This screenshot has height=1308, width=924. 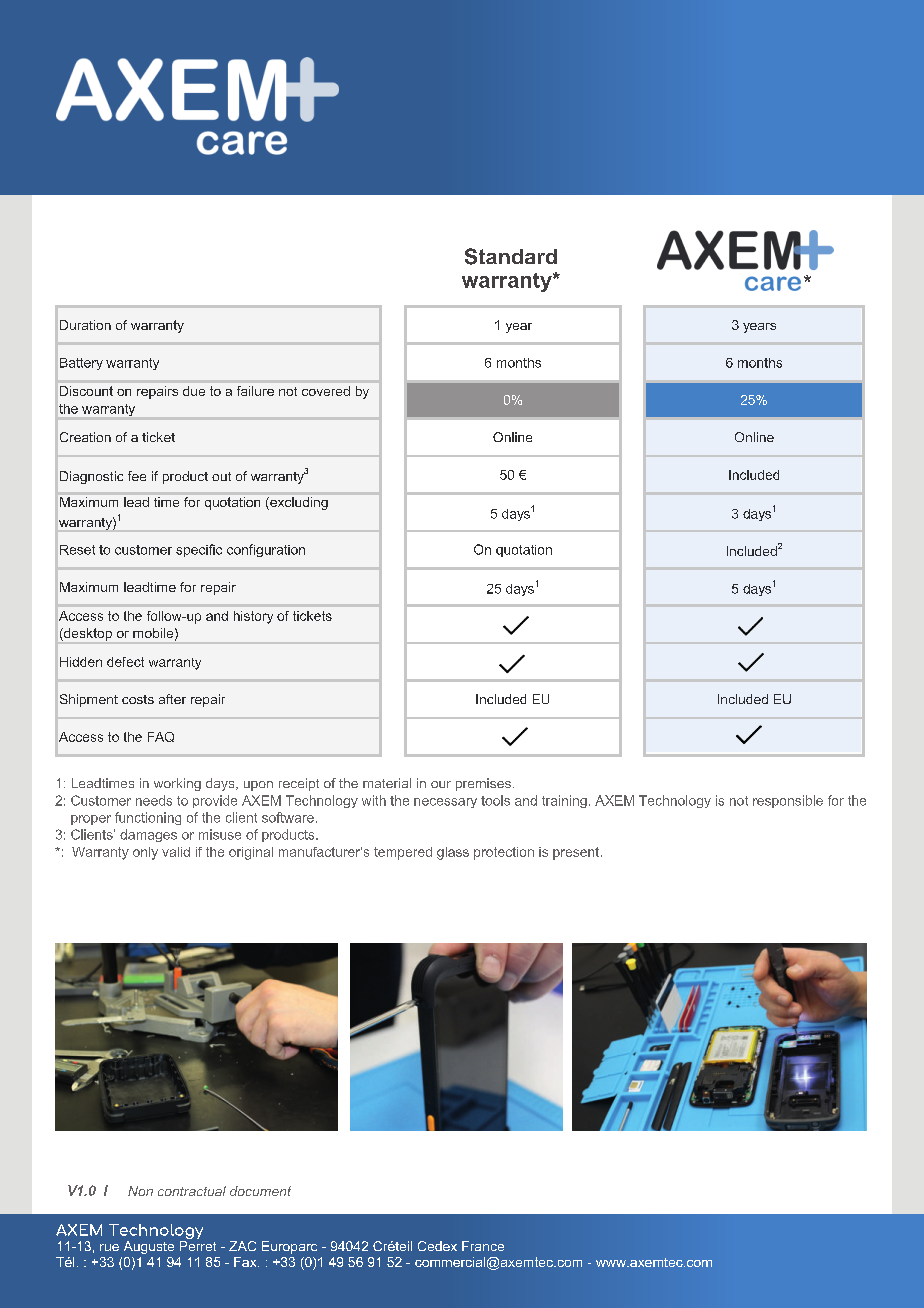 What do you see at coordinates (504, 853) in the screenshot?
I see `protection` at bounding box center [504, 853].
